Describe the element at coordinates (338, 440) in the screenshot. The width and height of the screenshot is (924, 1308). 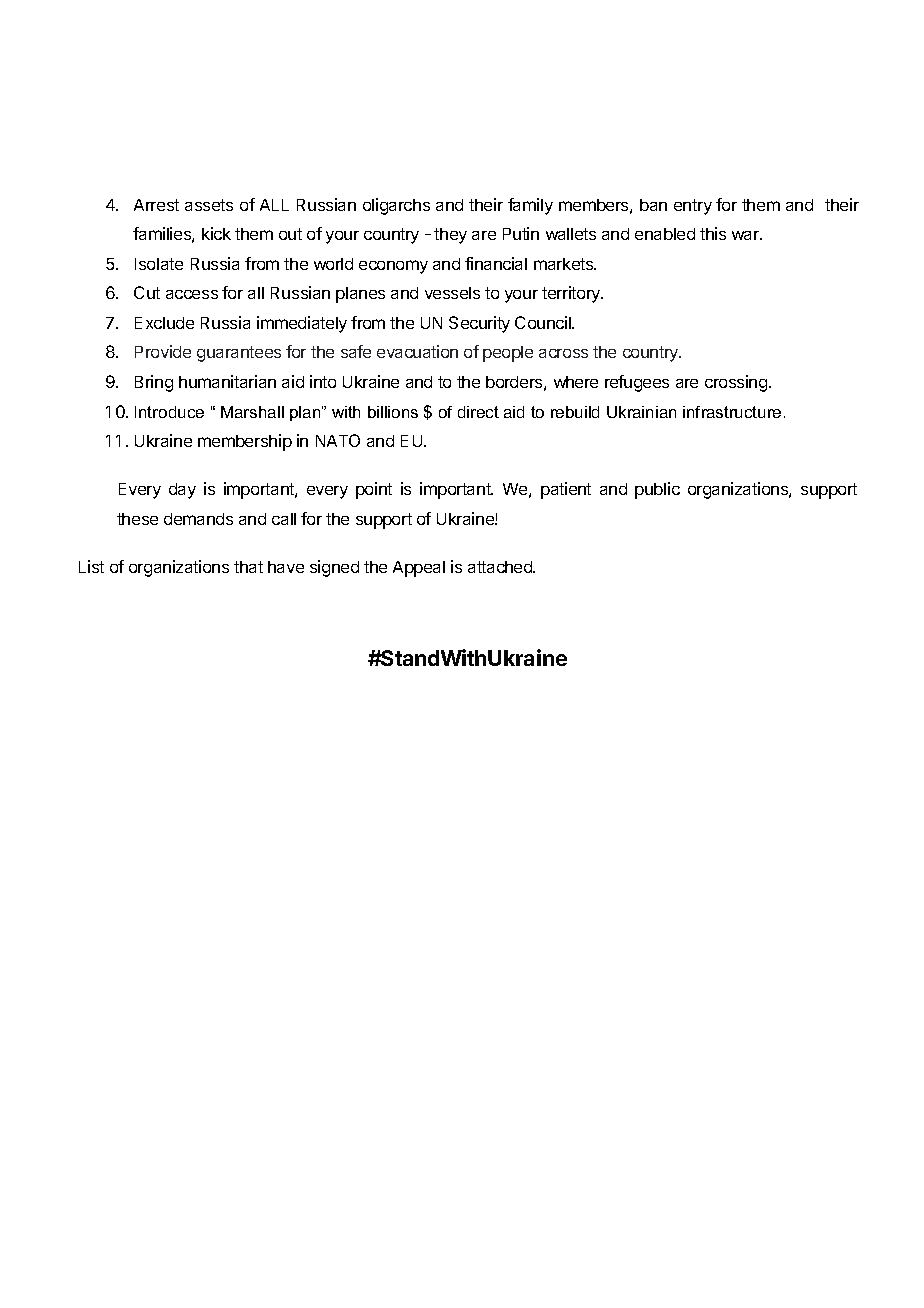
I see `NATO` at that location.
